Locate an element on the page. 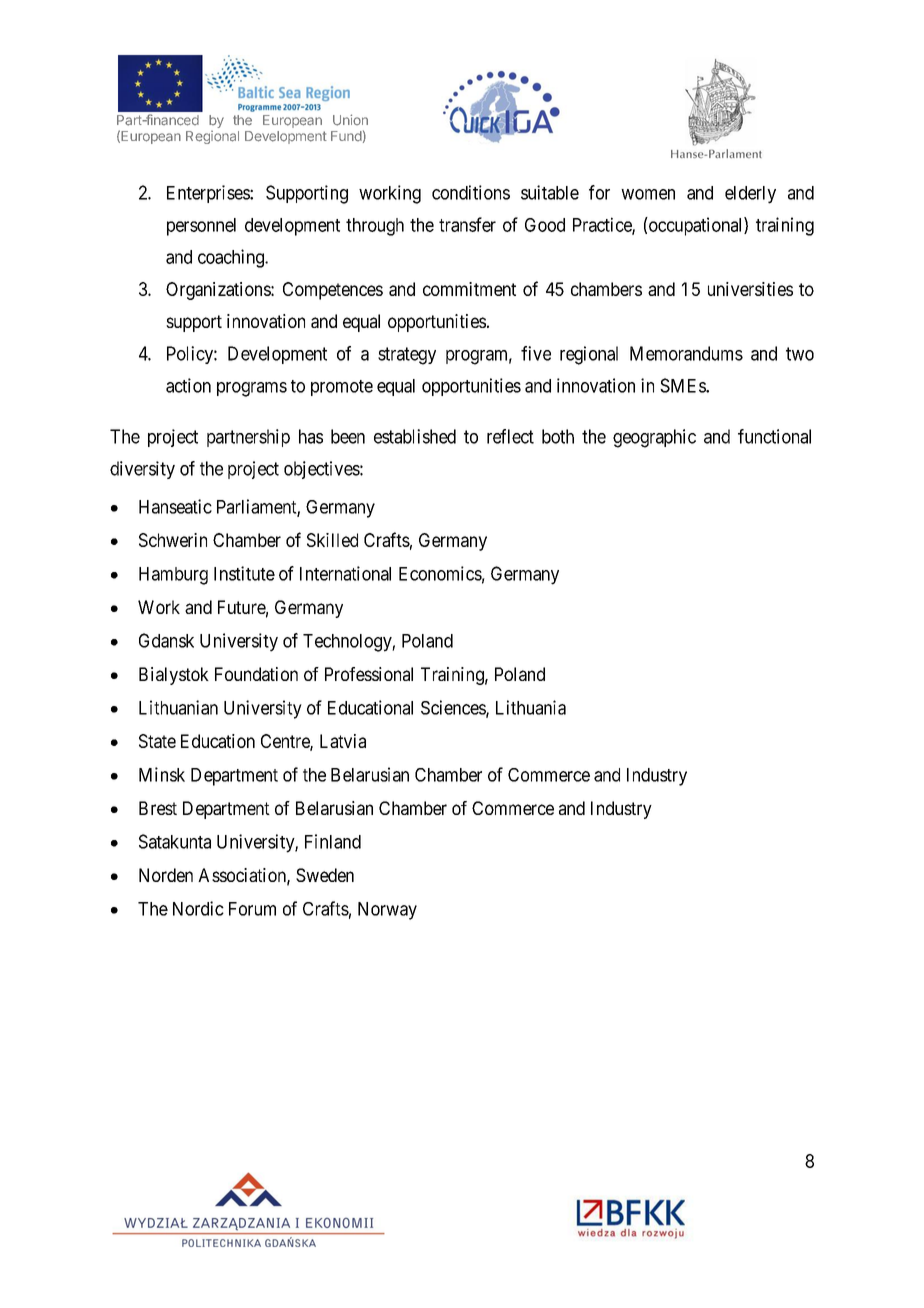 The height and width of the page is (1308, 924). conditions is located at coordinates (471, 192).
